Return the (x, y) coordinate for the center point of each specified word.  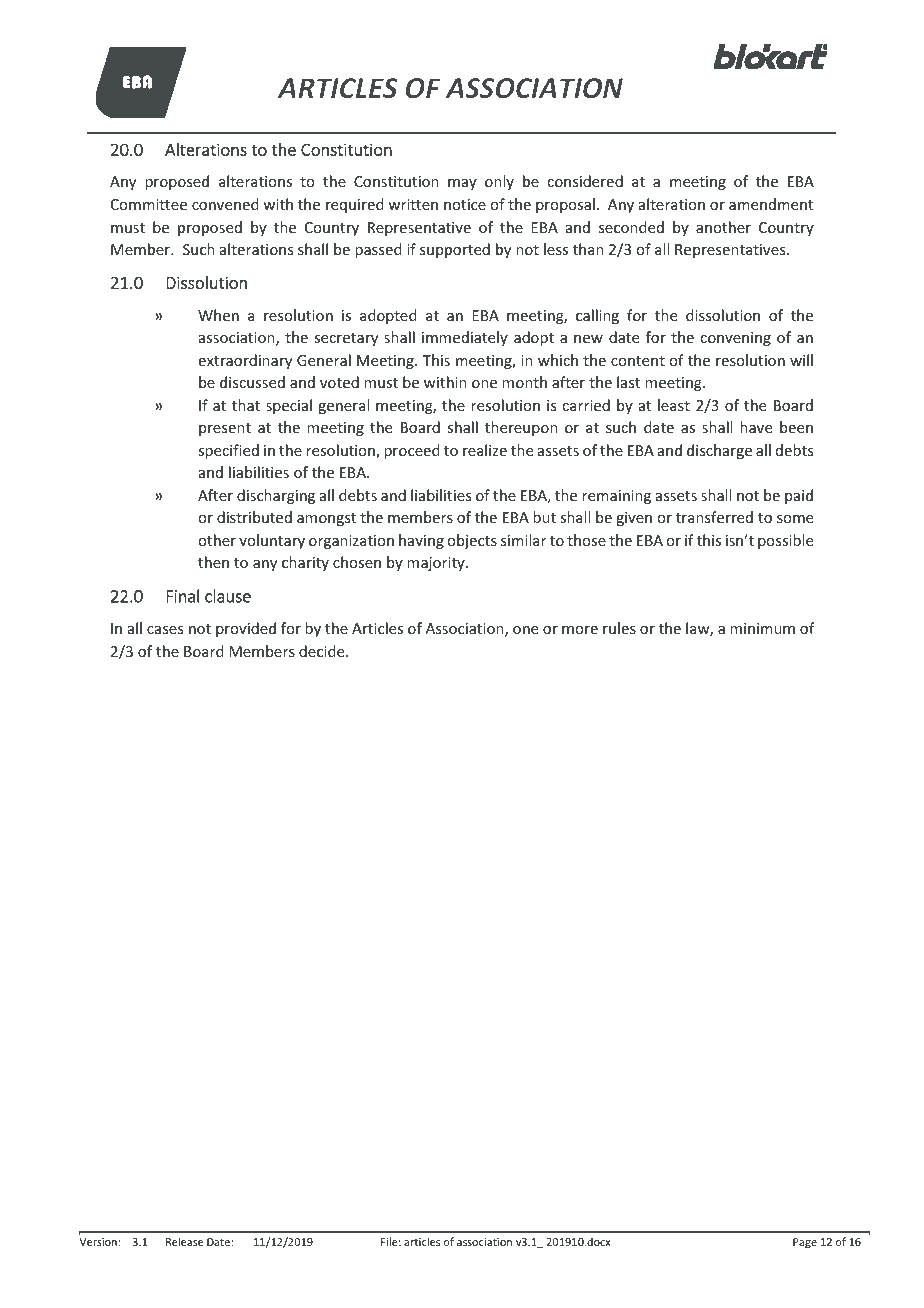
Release (184, 1241)
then (213, 562)
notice (465, 204)
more (580, 630)
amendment (771, 204)
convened (225, 204)
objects (472, 541)
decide (323, 651)
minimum (762, 628)
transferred (714, 517)
